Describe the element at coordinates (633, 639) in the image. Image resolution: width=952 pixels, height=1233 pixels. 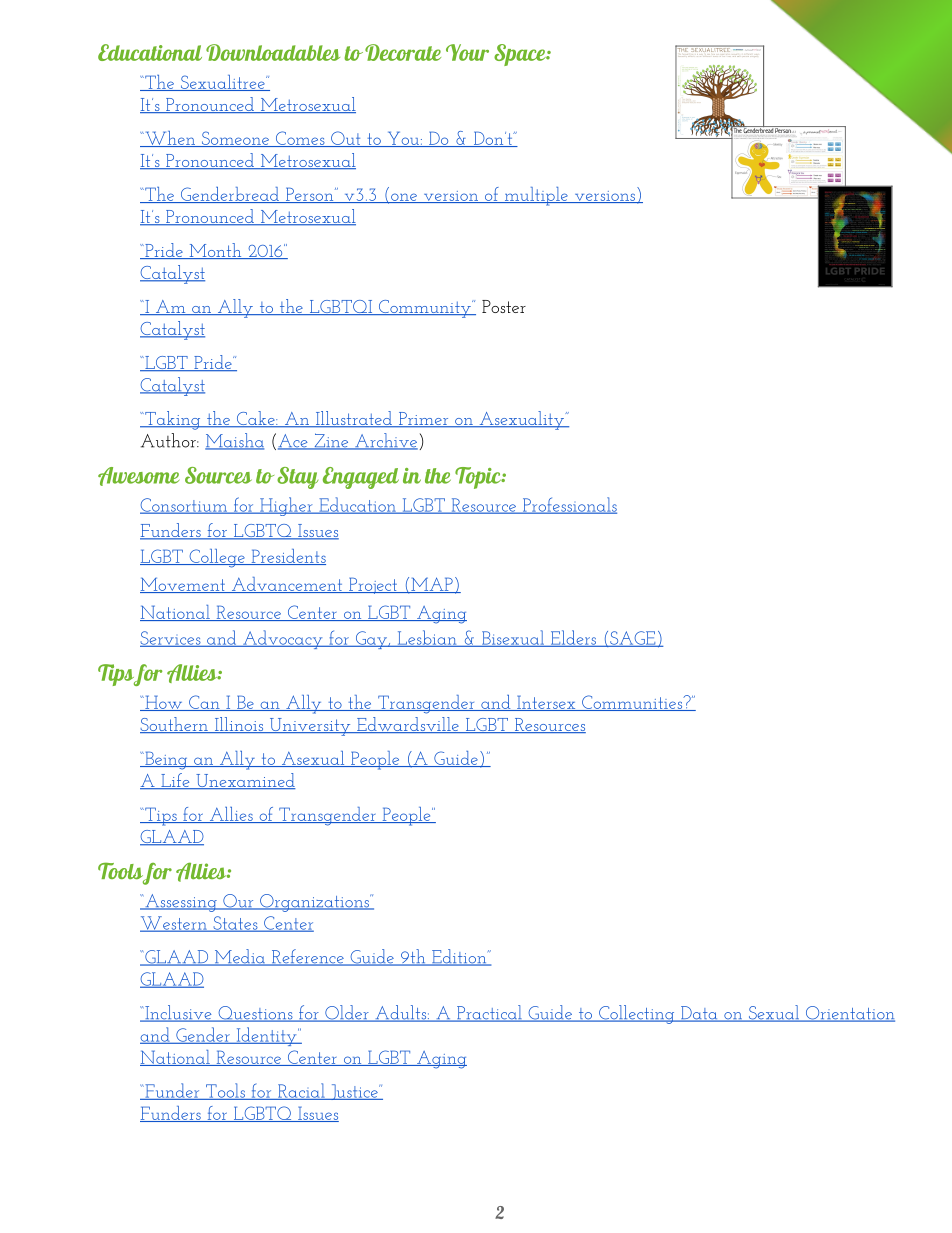
I see `SAGE` at that location.
